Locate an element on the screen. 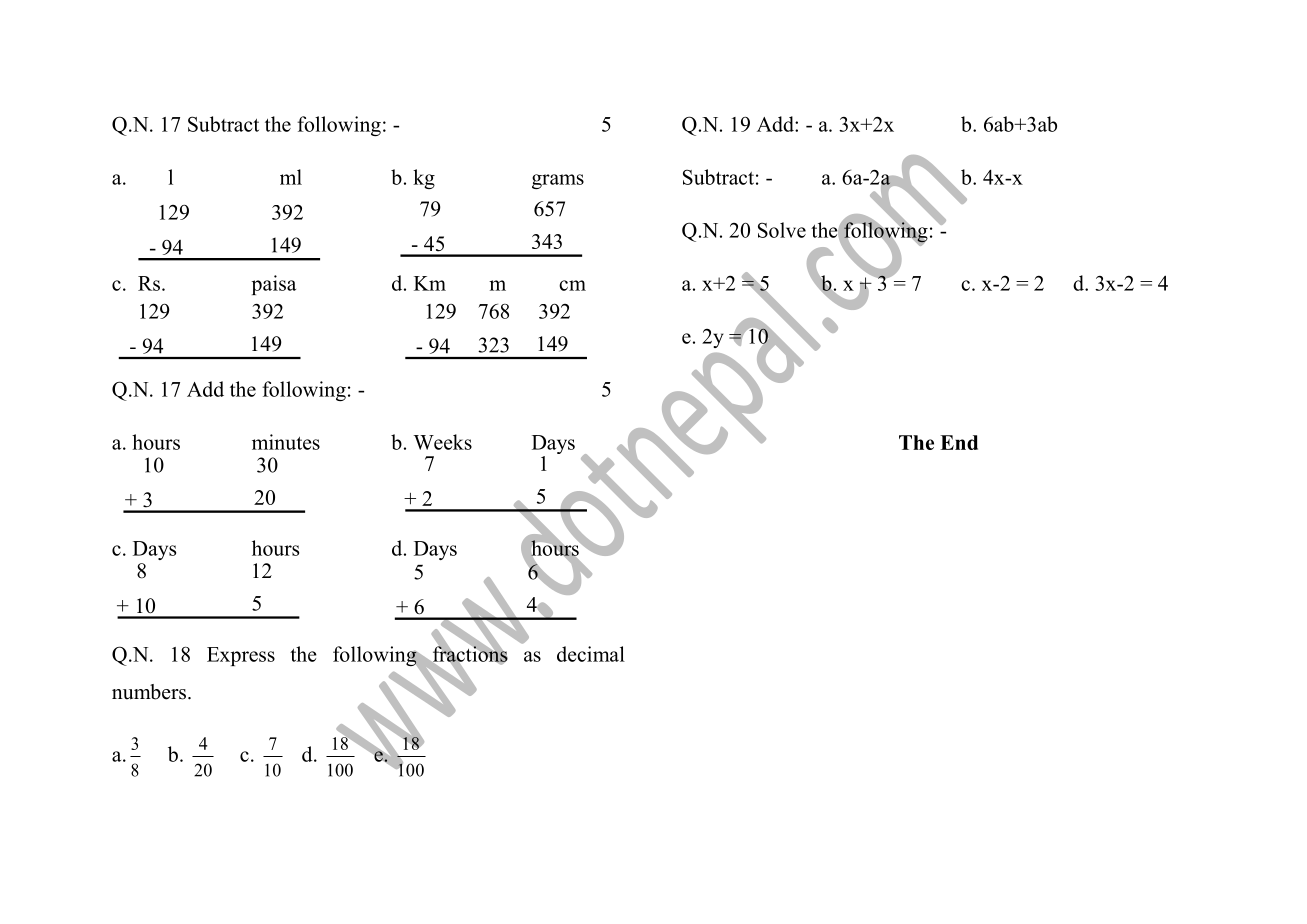  Express is located at coordinates (241, 656).
